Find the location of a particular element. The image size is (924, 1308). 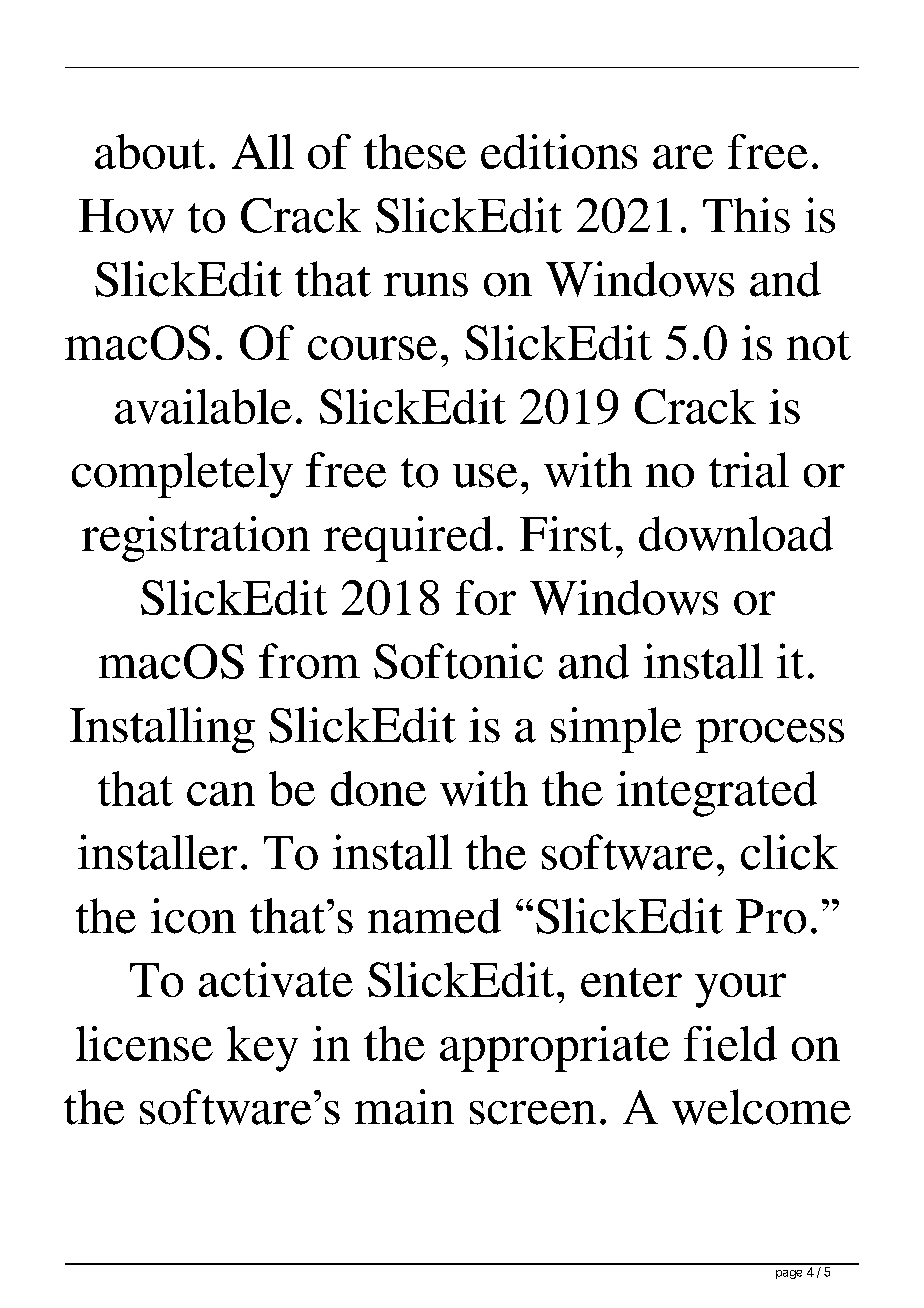

done is located at coordinates (378, 788).
